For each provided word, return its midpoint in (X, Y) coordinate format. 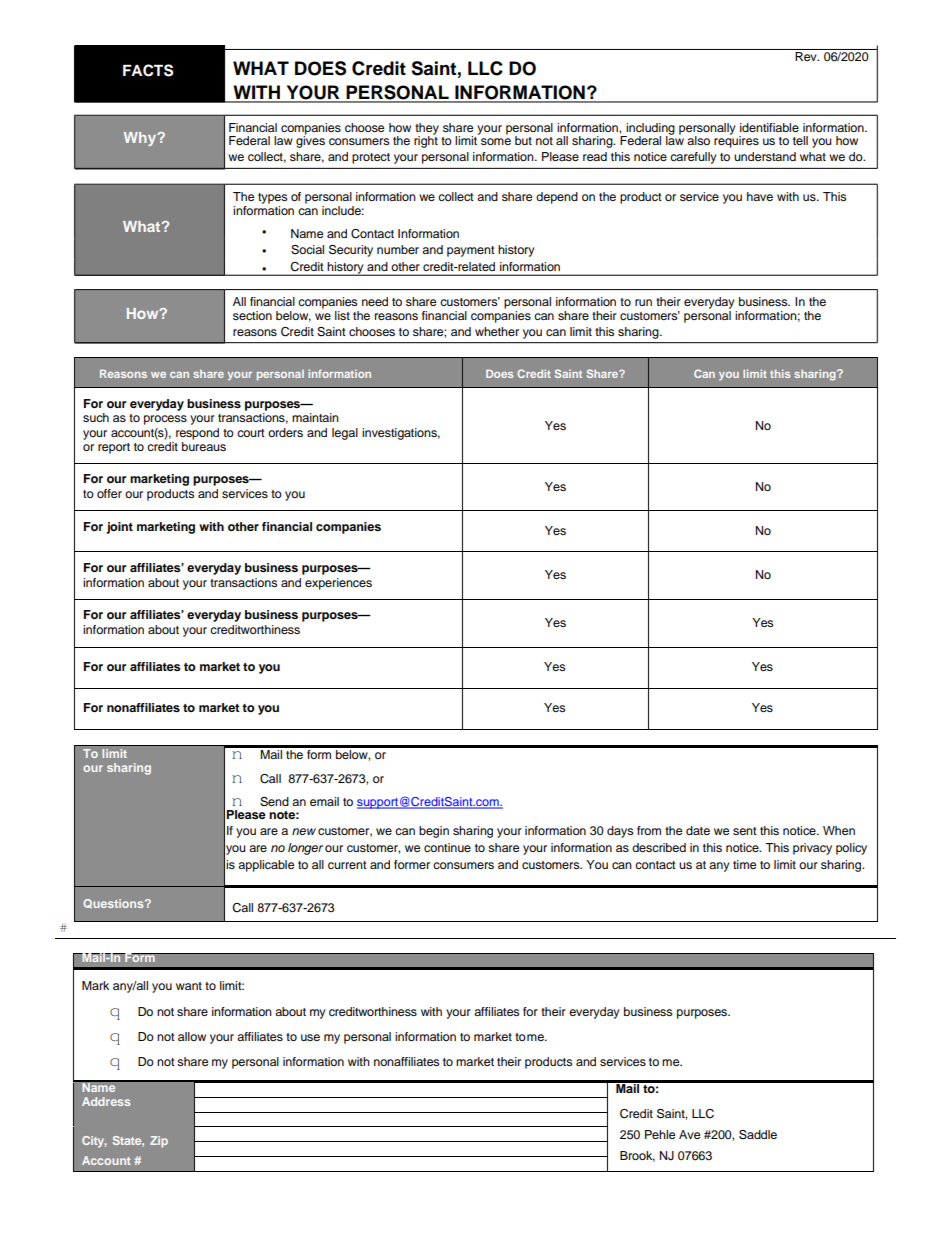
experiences (338, 584)
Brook (637, 1156)
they (427, 130)
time (744, 864)
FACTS (148, 70)
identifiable (769, 127)
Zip (159, 1142)
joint (119, 528)
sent (745, 831)
